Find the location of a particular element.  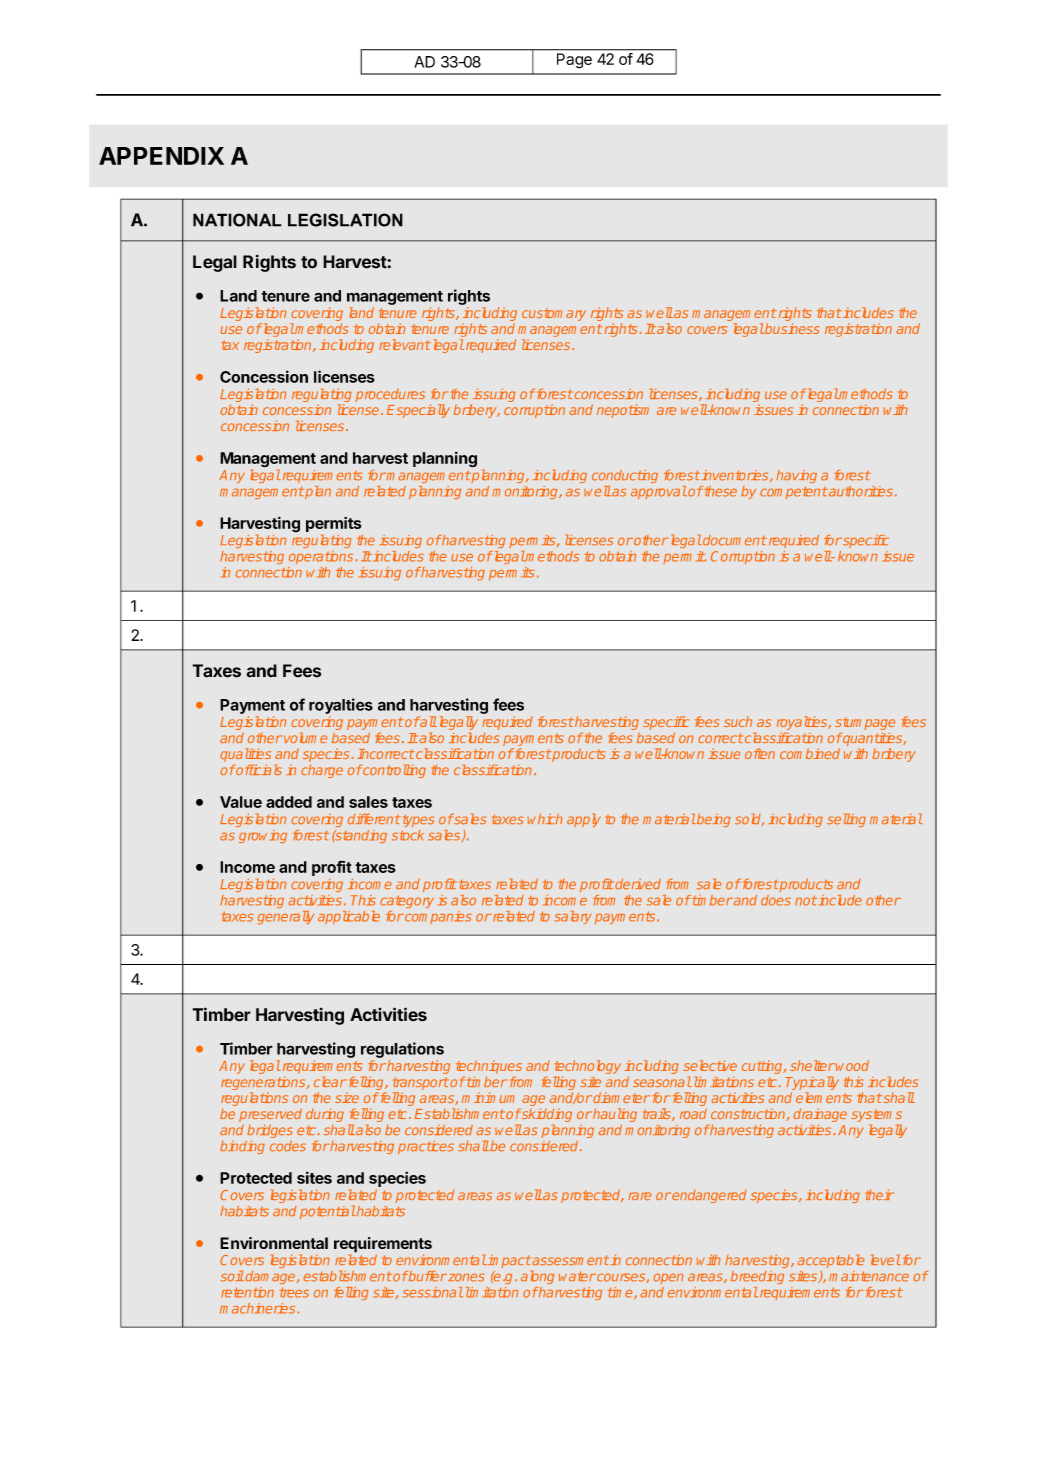

conducting is located at coordinates (625, 476).
